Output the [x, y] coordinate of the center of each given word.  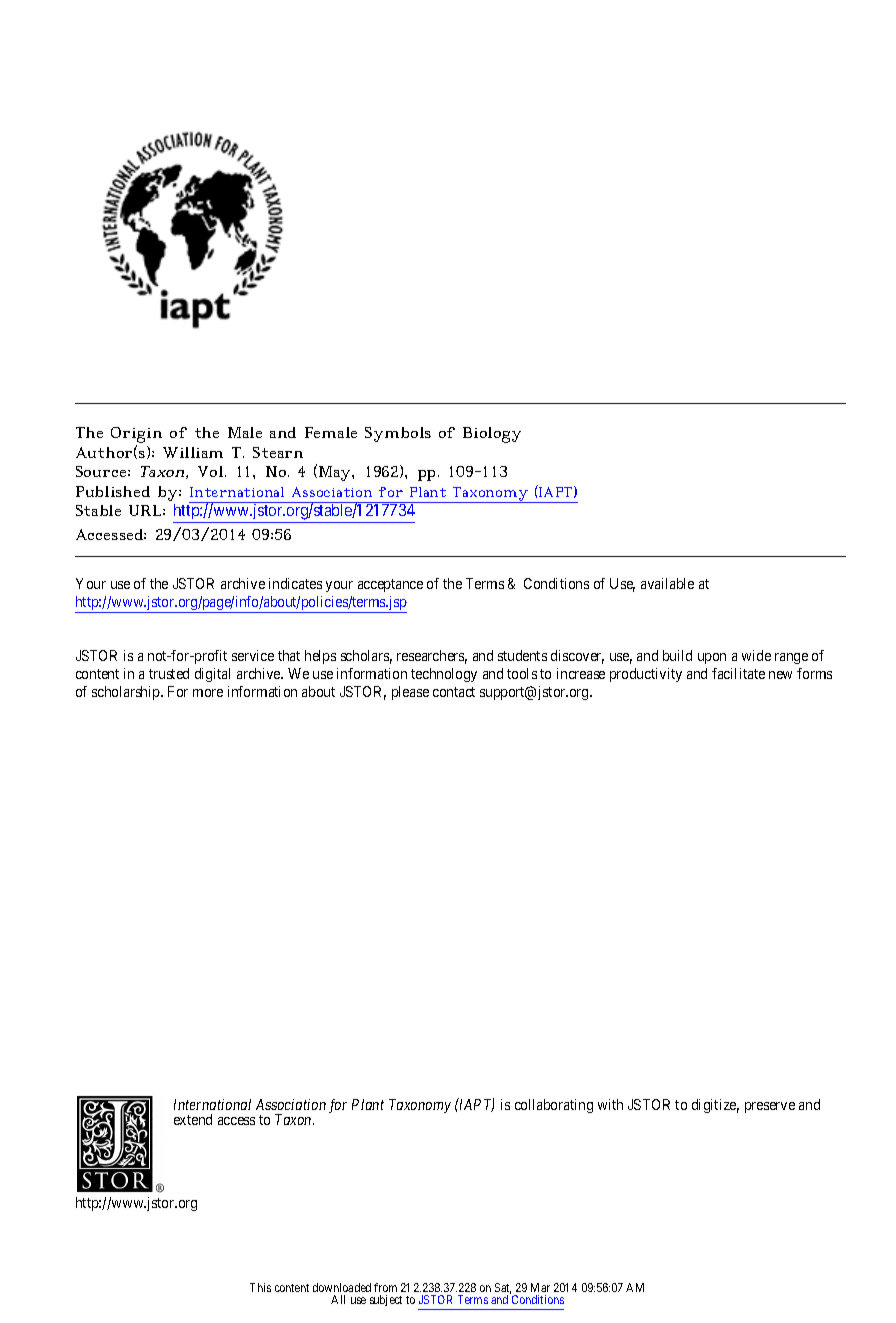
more [208, 693]
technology [444, 675]
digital [212, 675]
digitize [715, 1106]
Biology [492, 435]
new [780, 675]
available [667, 583]
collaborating [554, 1106]
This [260, 1287]
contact [454, 692]
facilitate [738, 673]
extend [193, 1119]
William [193, 452]
